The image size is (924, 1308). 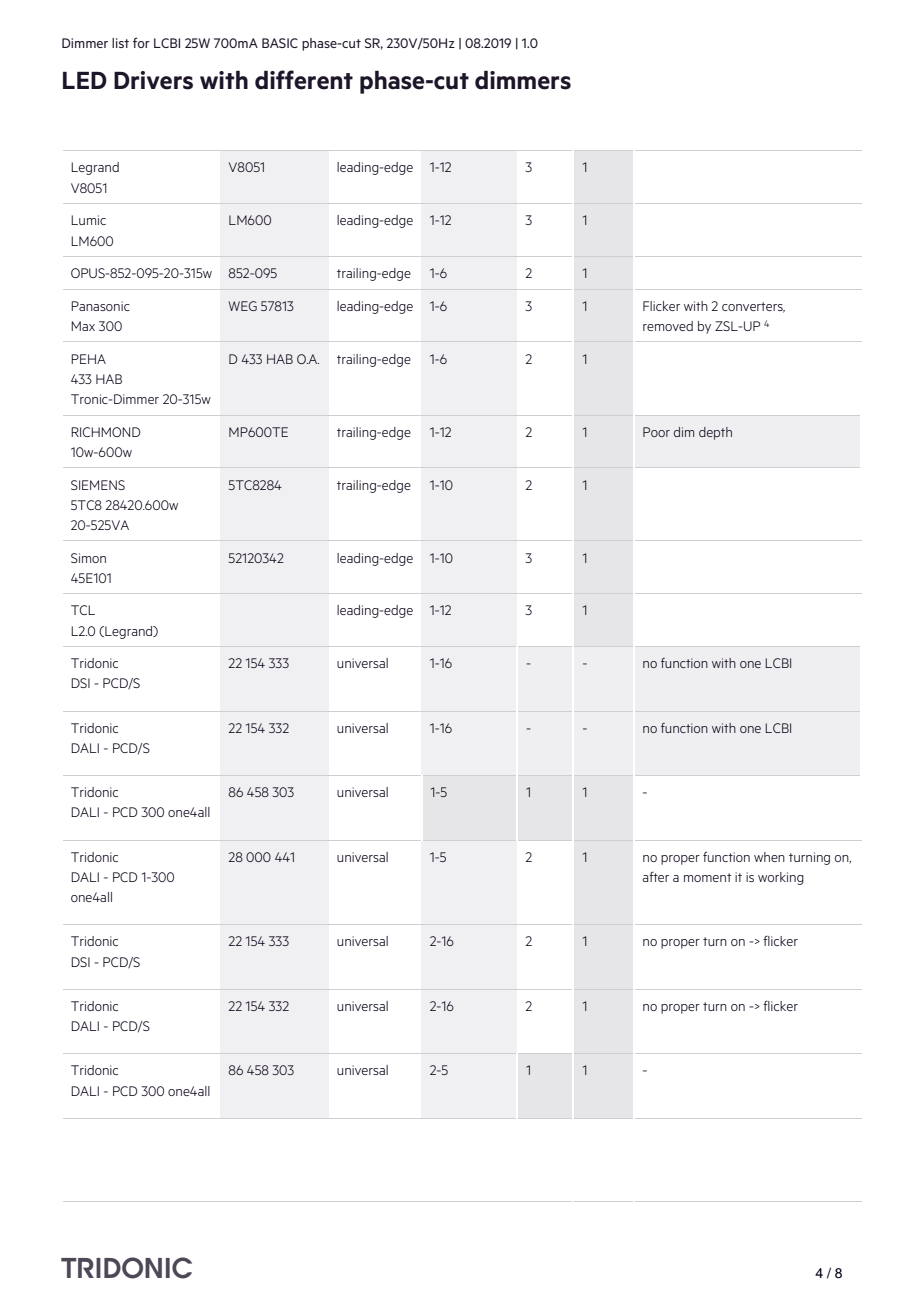 What do you see at coordinates (100, 306) in the screenshot?
I see `Panasonic` at bounding box center [100, 306].
